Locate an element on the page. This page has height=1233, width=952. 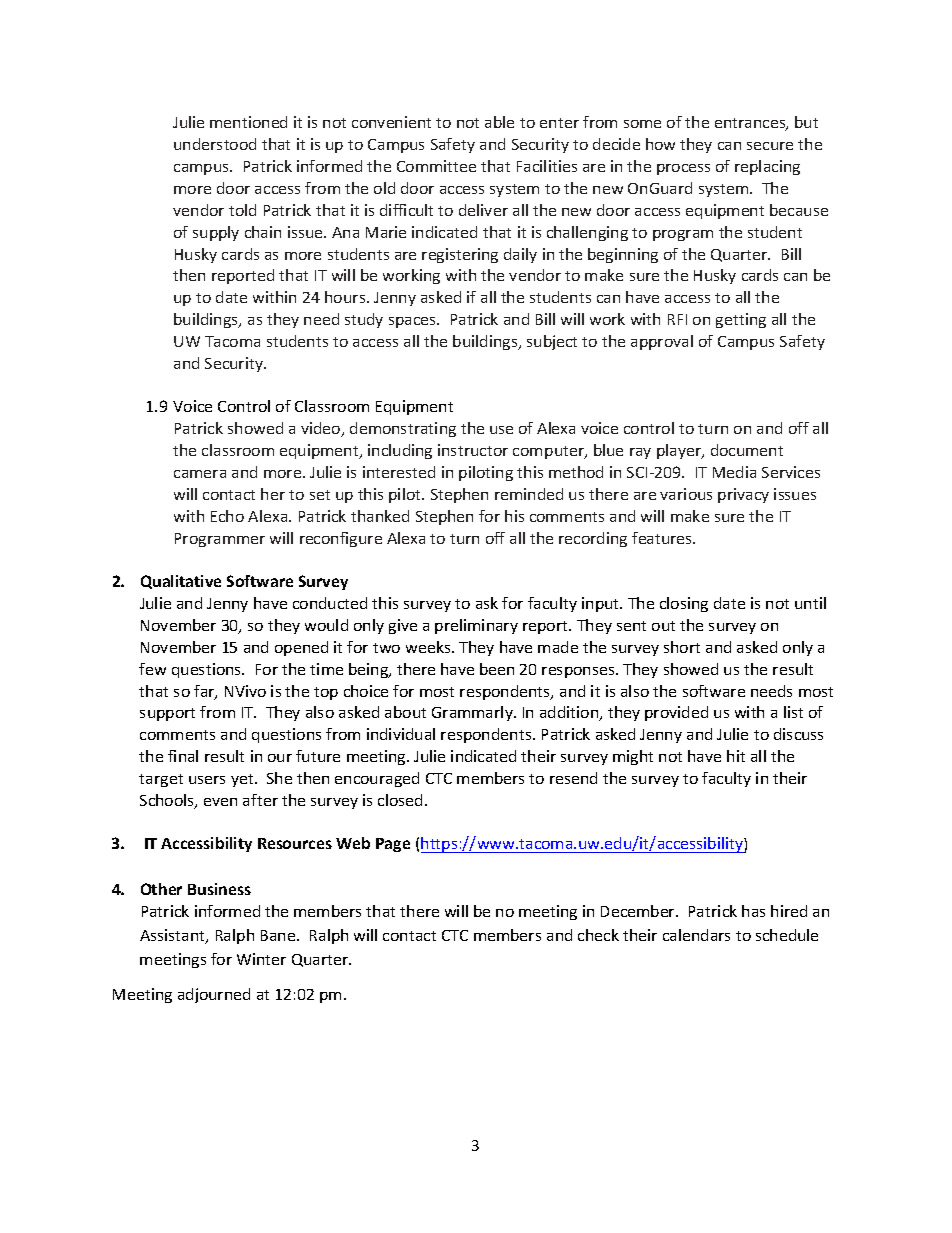
opened is located at coordinates (301, 648).
